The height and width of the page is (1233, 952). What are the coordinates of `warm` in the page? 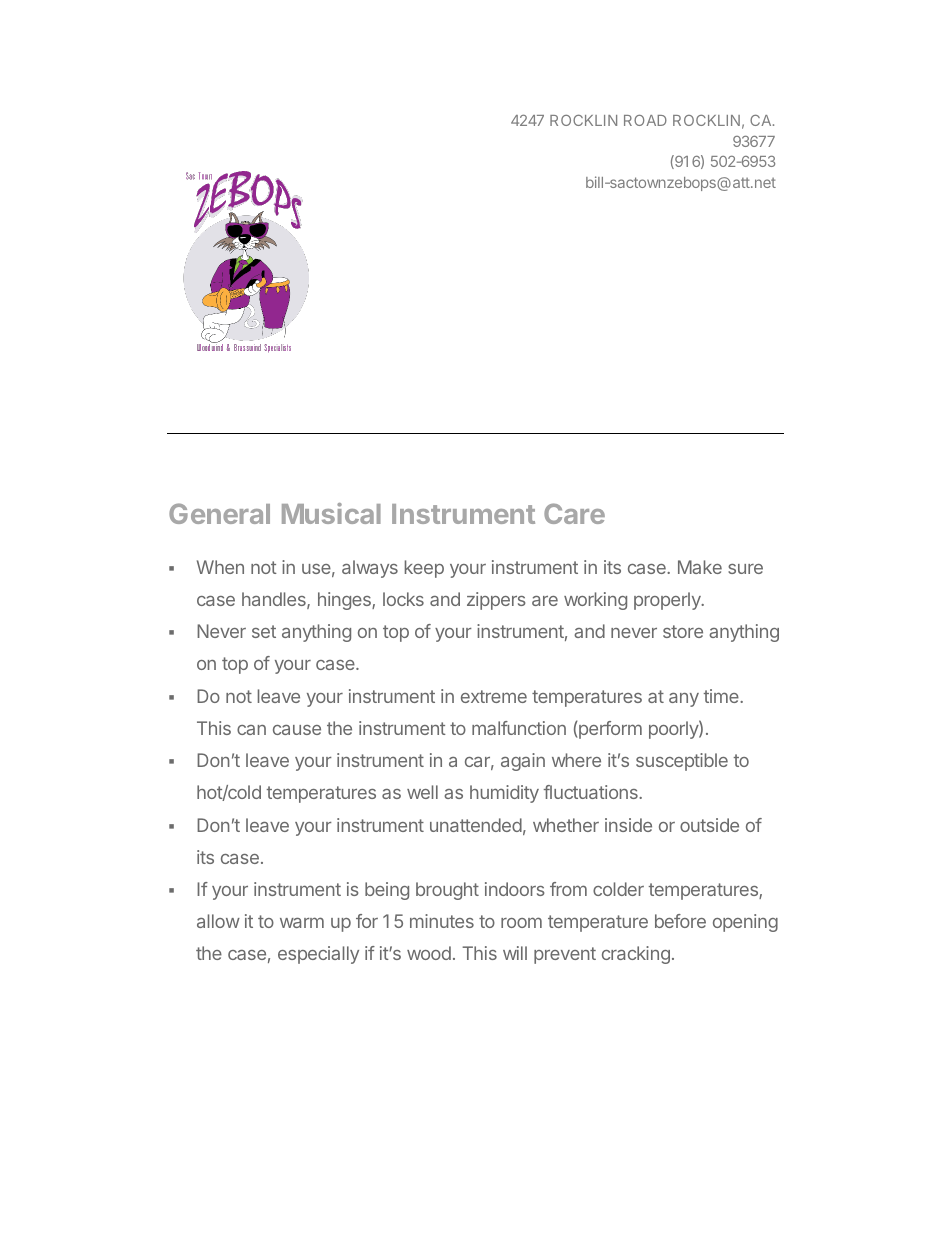 It's located at (302, 922).
